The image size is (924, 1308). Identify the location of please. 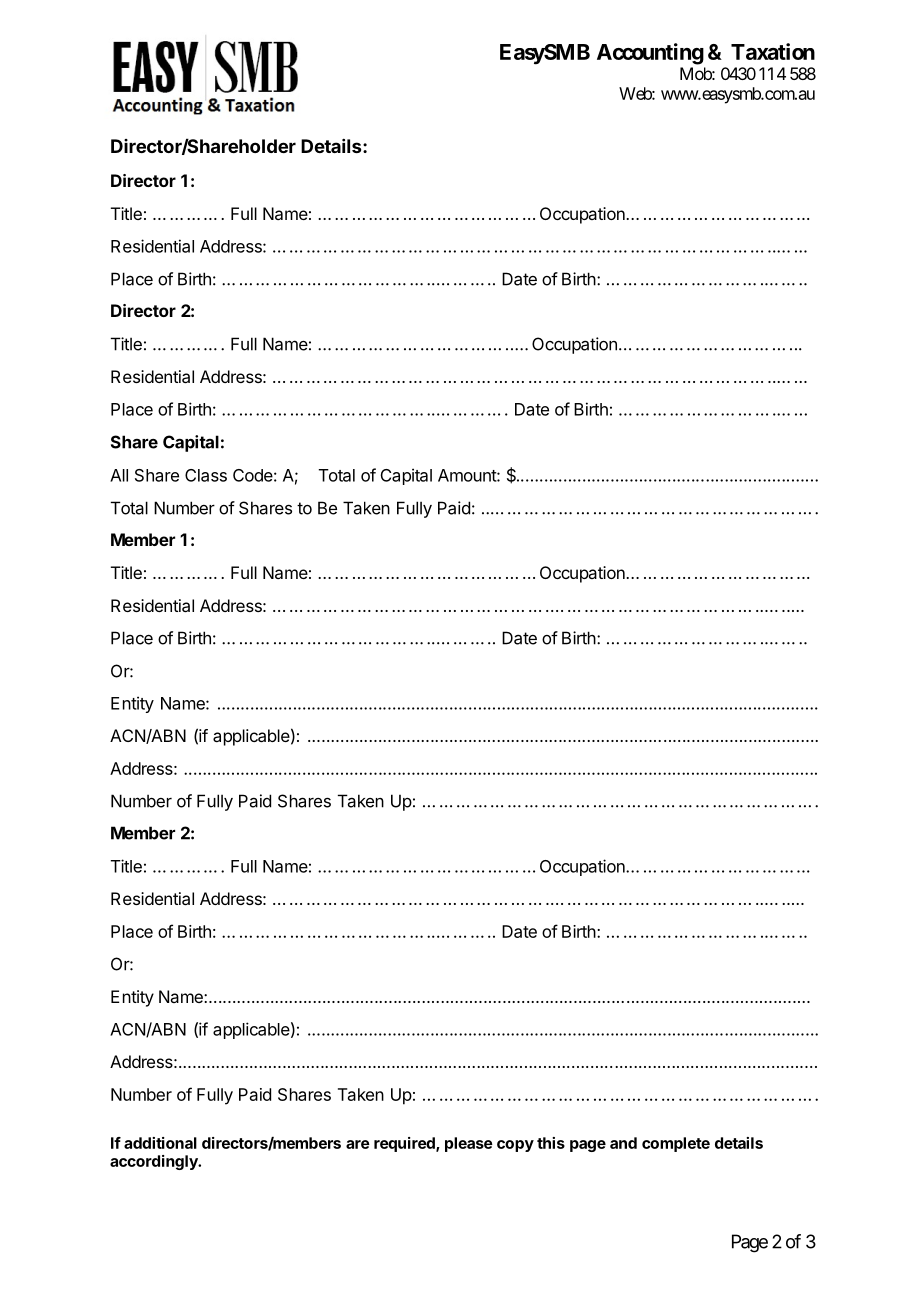
(469, 1144).
